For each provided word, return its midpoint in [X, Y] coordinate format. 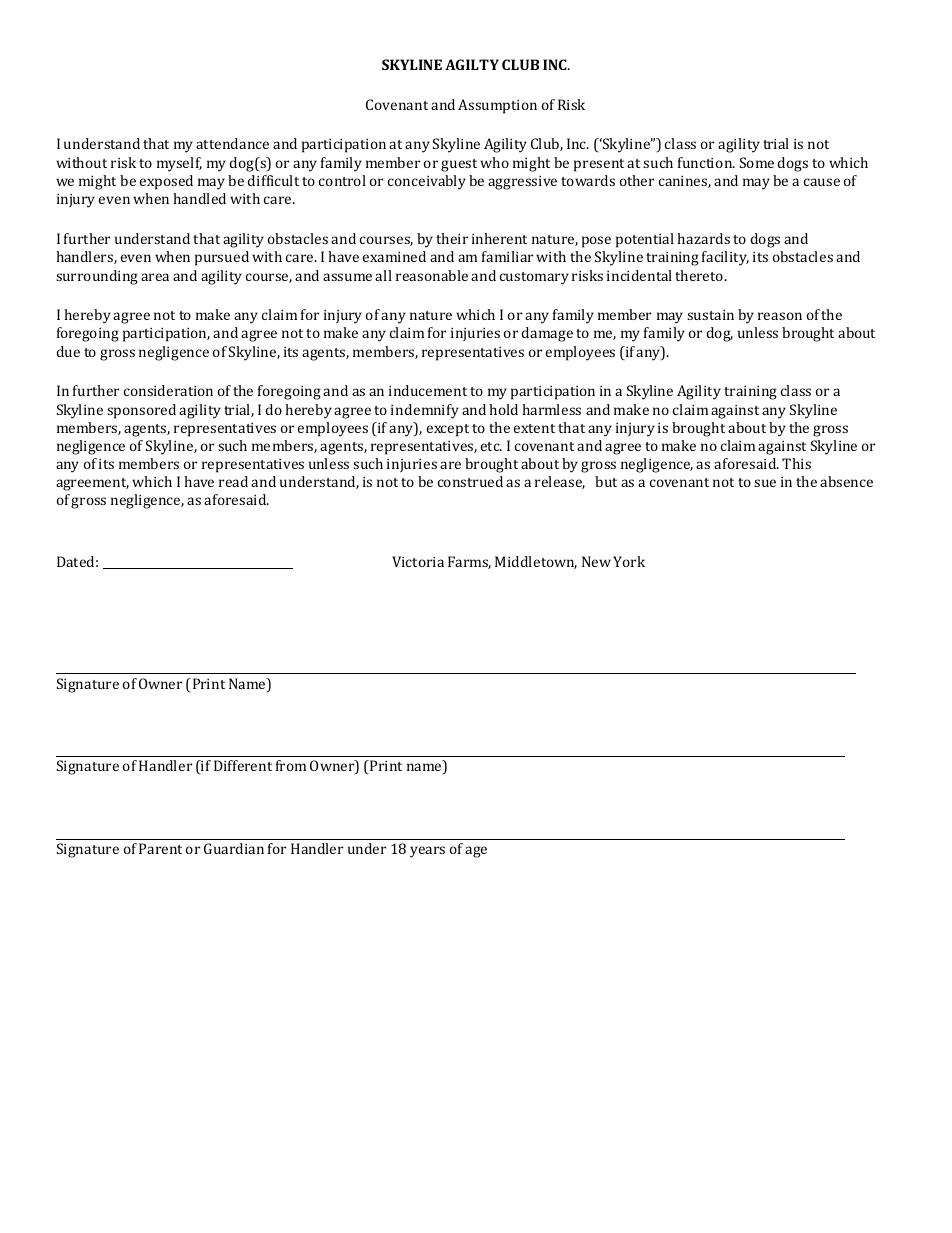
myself [179, 164]
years [427, 852]
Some [757, 162]
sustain [710, 315]
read [233, 481]
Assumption [497, 106]
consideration [168, 390]
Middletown [536, 562]
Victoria [418, 561]
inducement [428, 390]
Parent [160, 848]
